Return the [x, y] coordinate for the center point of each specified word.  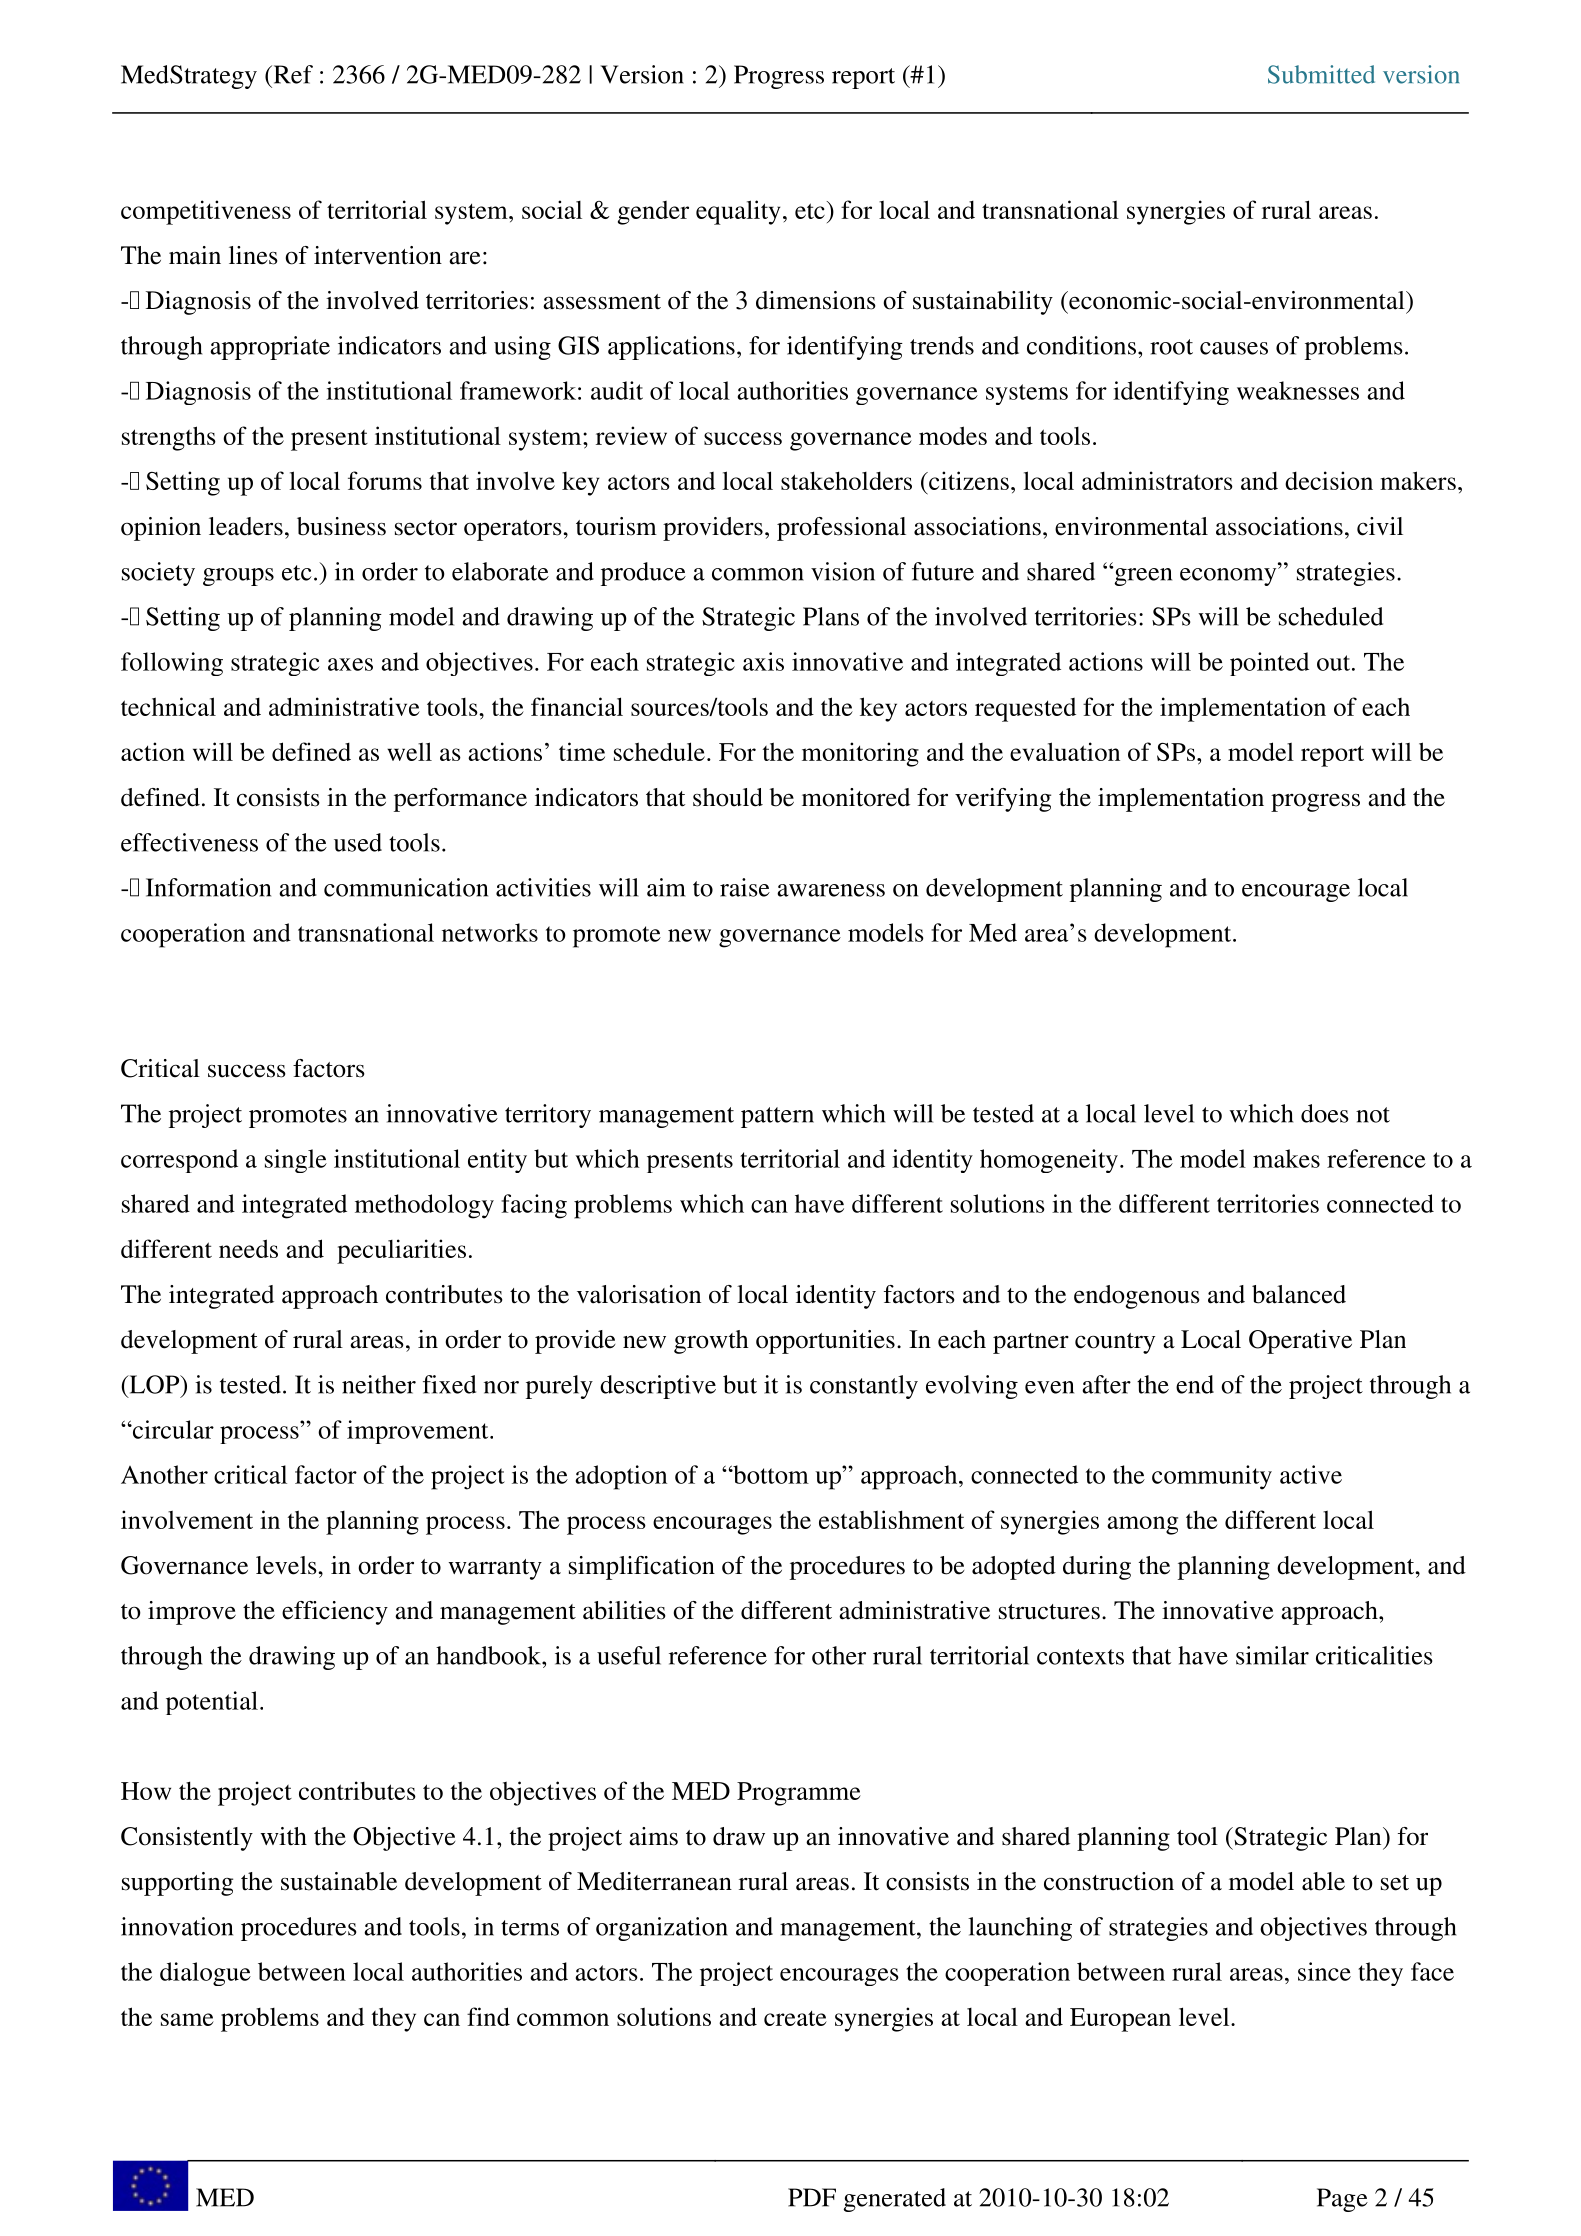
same [187, 2019]
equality [738, 212]
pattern [777, 1117]
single [296, 1161]
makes [1286, 1158]
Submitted [1321, 74]
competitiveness [206, 212]
